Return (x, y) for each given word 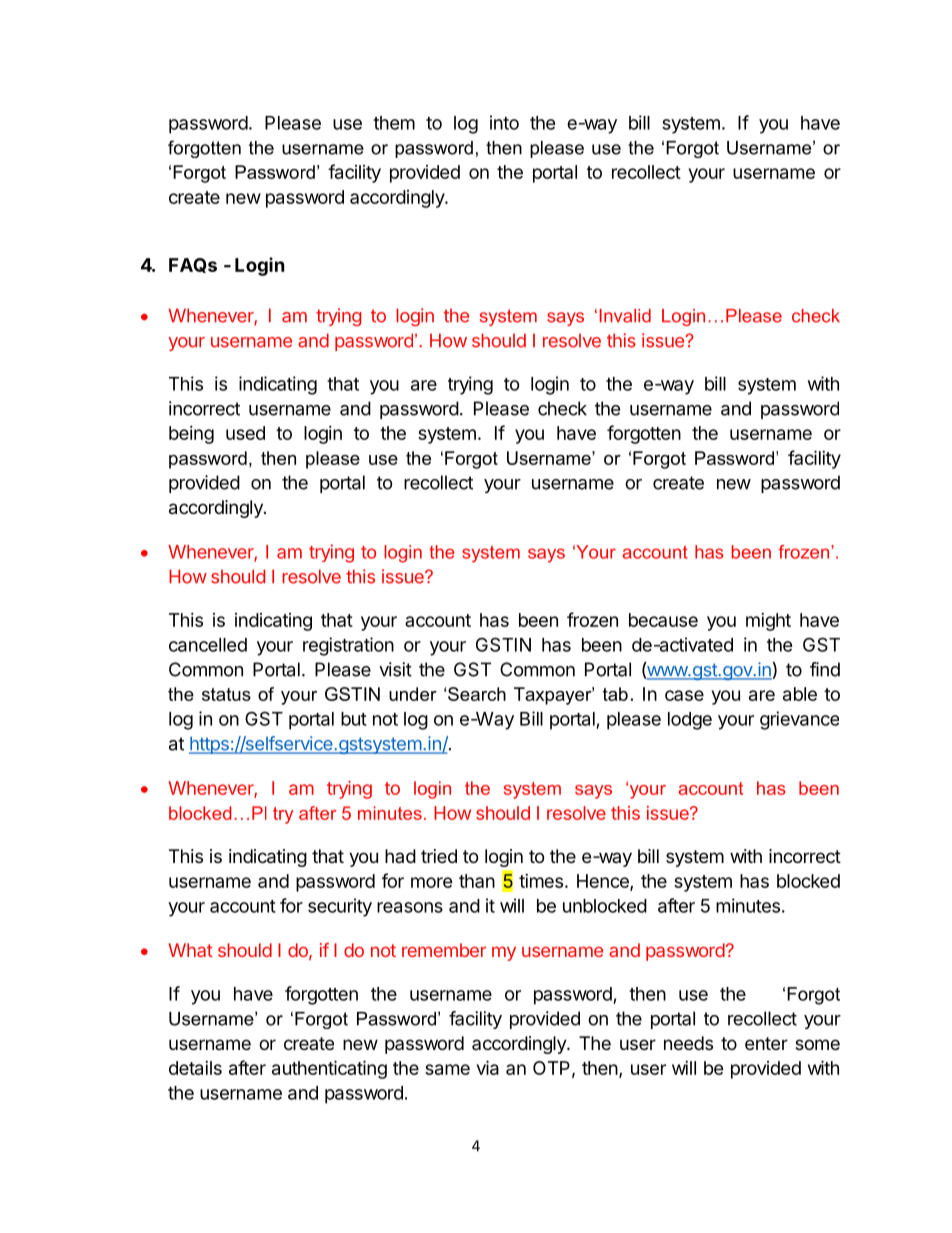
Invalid (625, 316)
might (768, 622)
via (488, 1067)
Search (477, 694)
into (504, 122)
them (394, 123)
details (195, 1068)
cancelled (208, 645)
